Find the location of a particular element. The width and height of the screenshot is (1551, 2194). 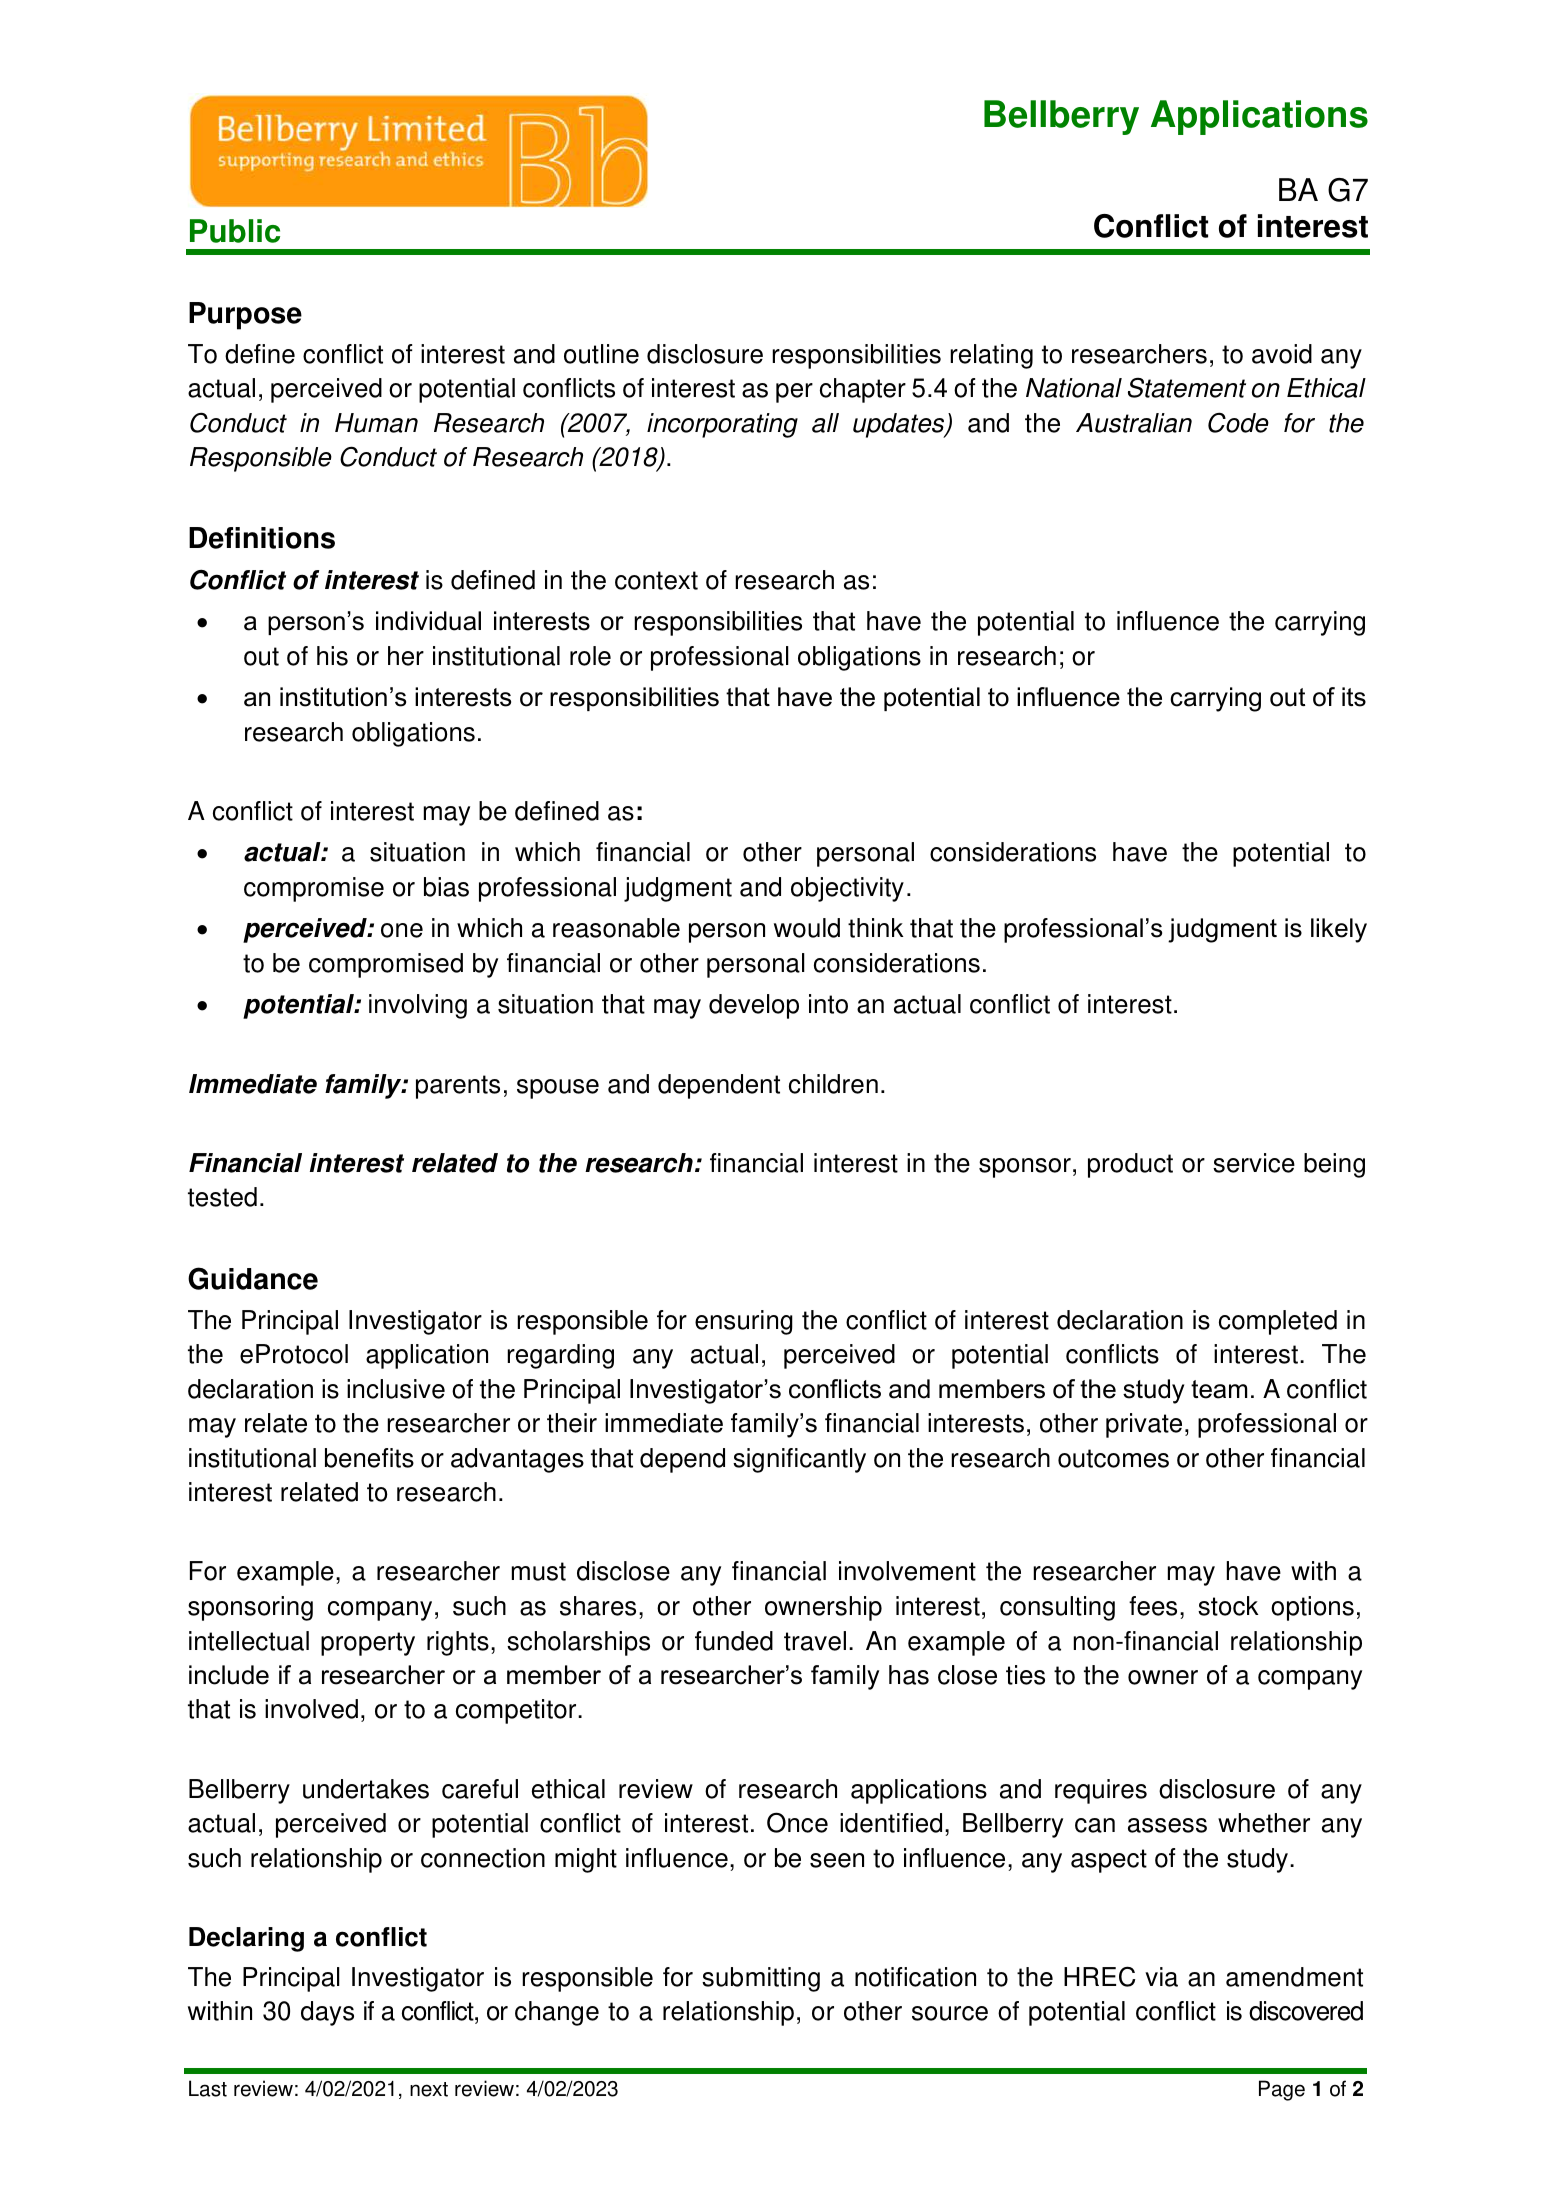

chapter is located at coordinates (863, 390).
